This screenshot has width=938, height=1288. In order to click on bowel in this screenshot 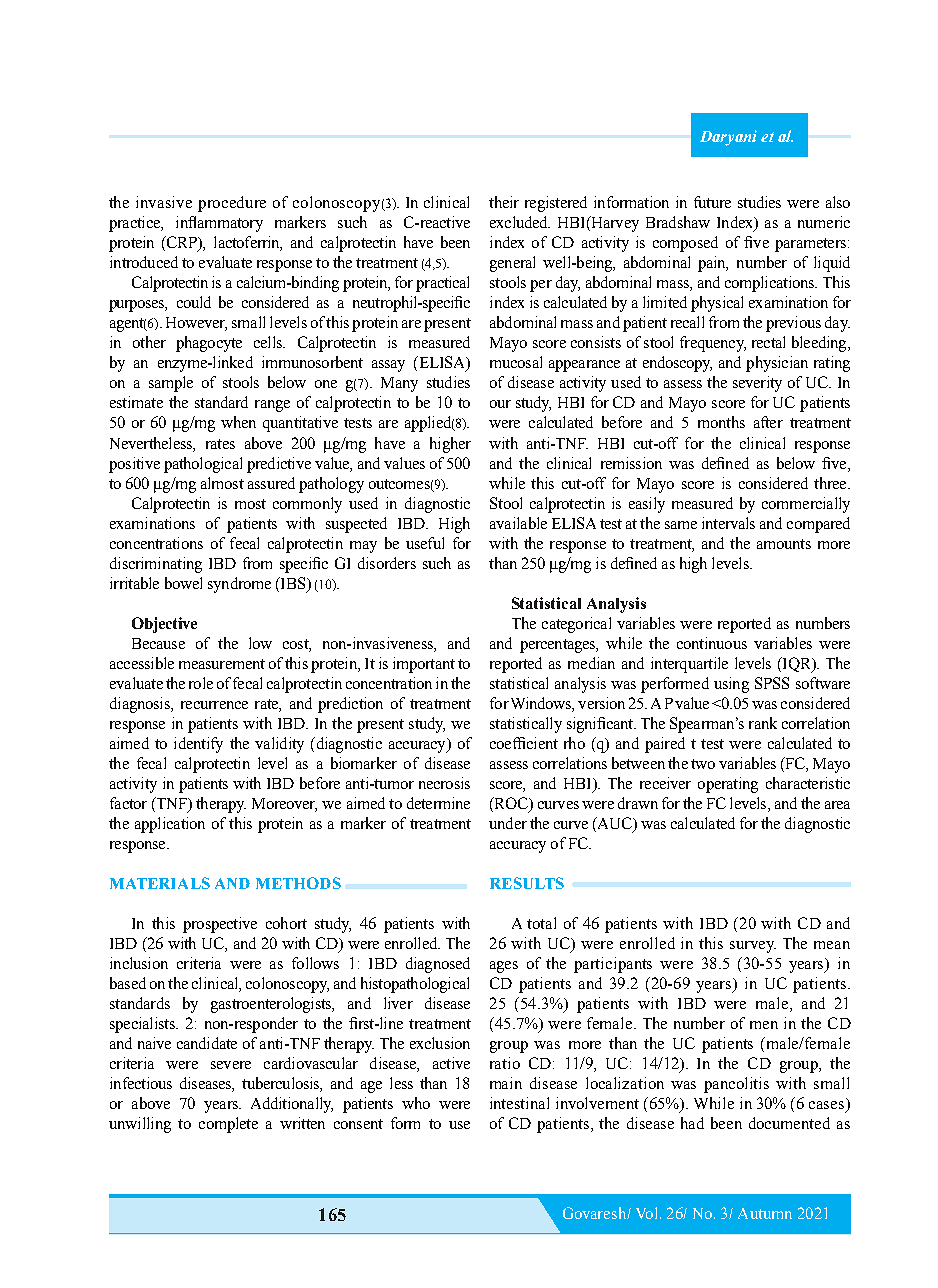, I will do `click(183, 583)`.
